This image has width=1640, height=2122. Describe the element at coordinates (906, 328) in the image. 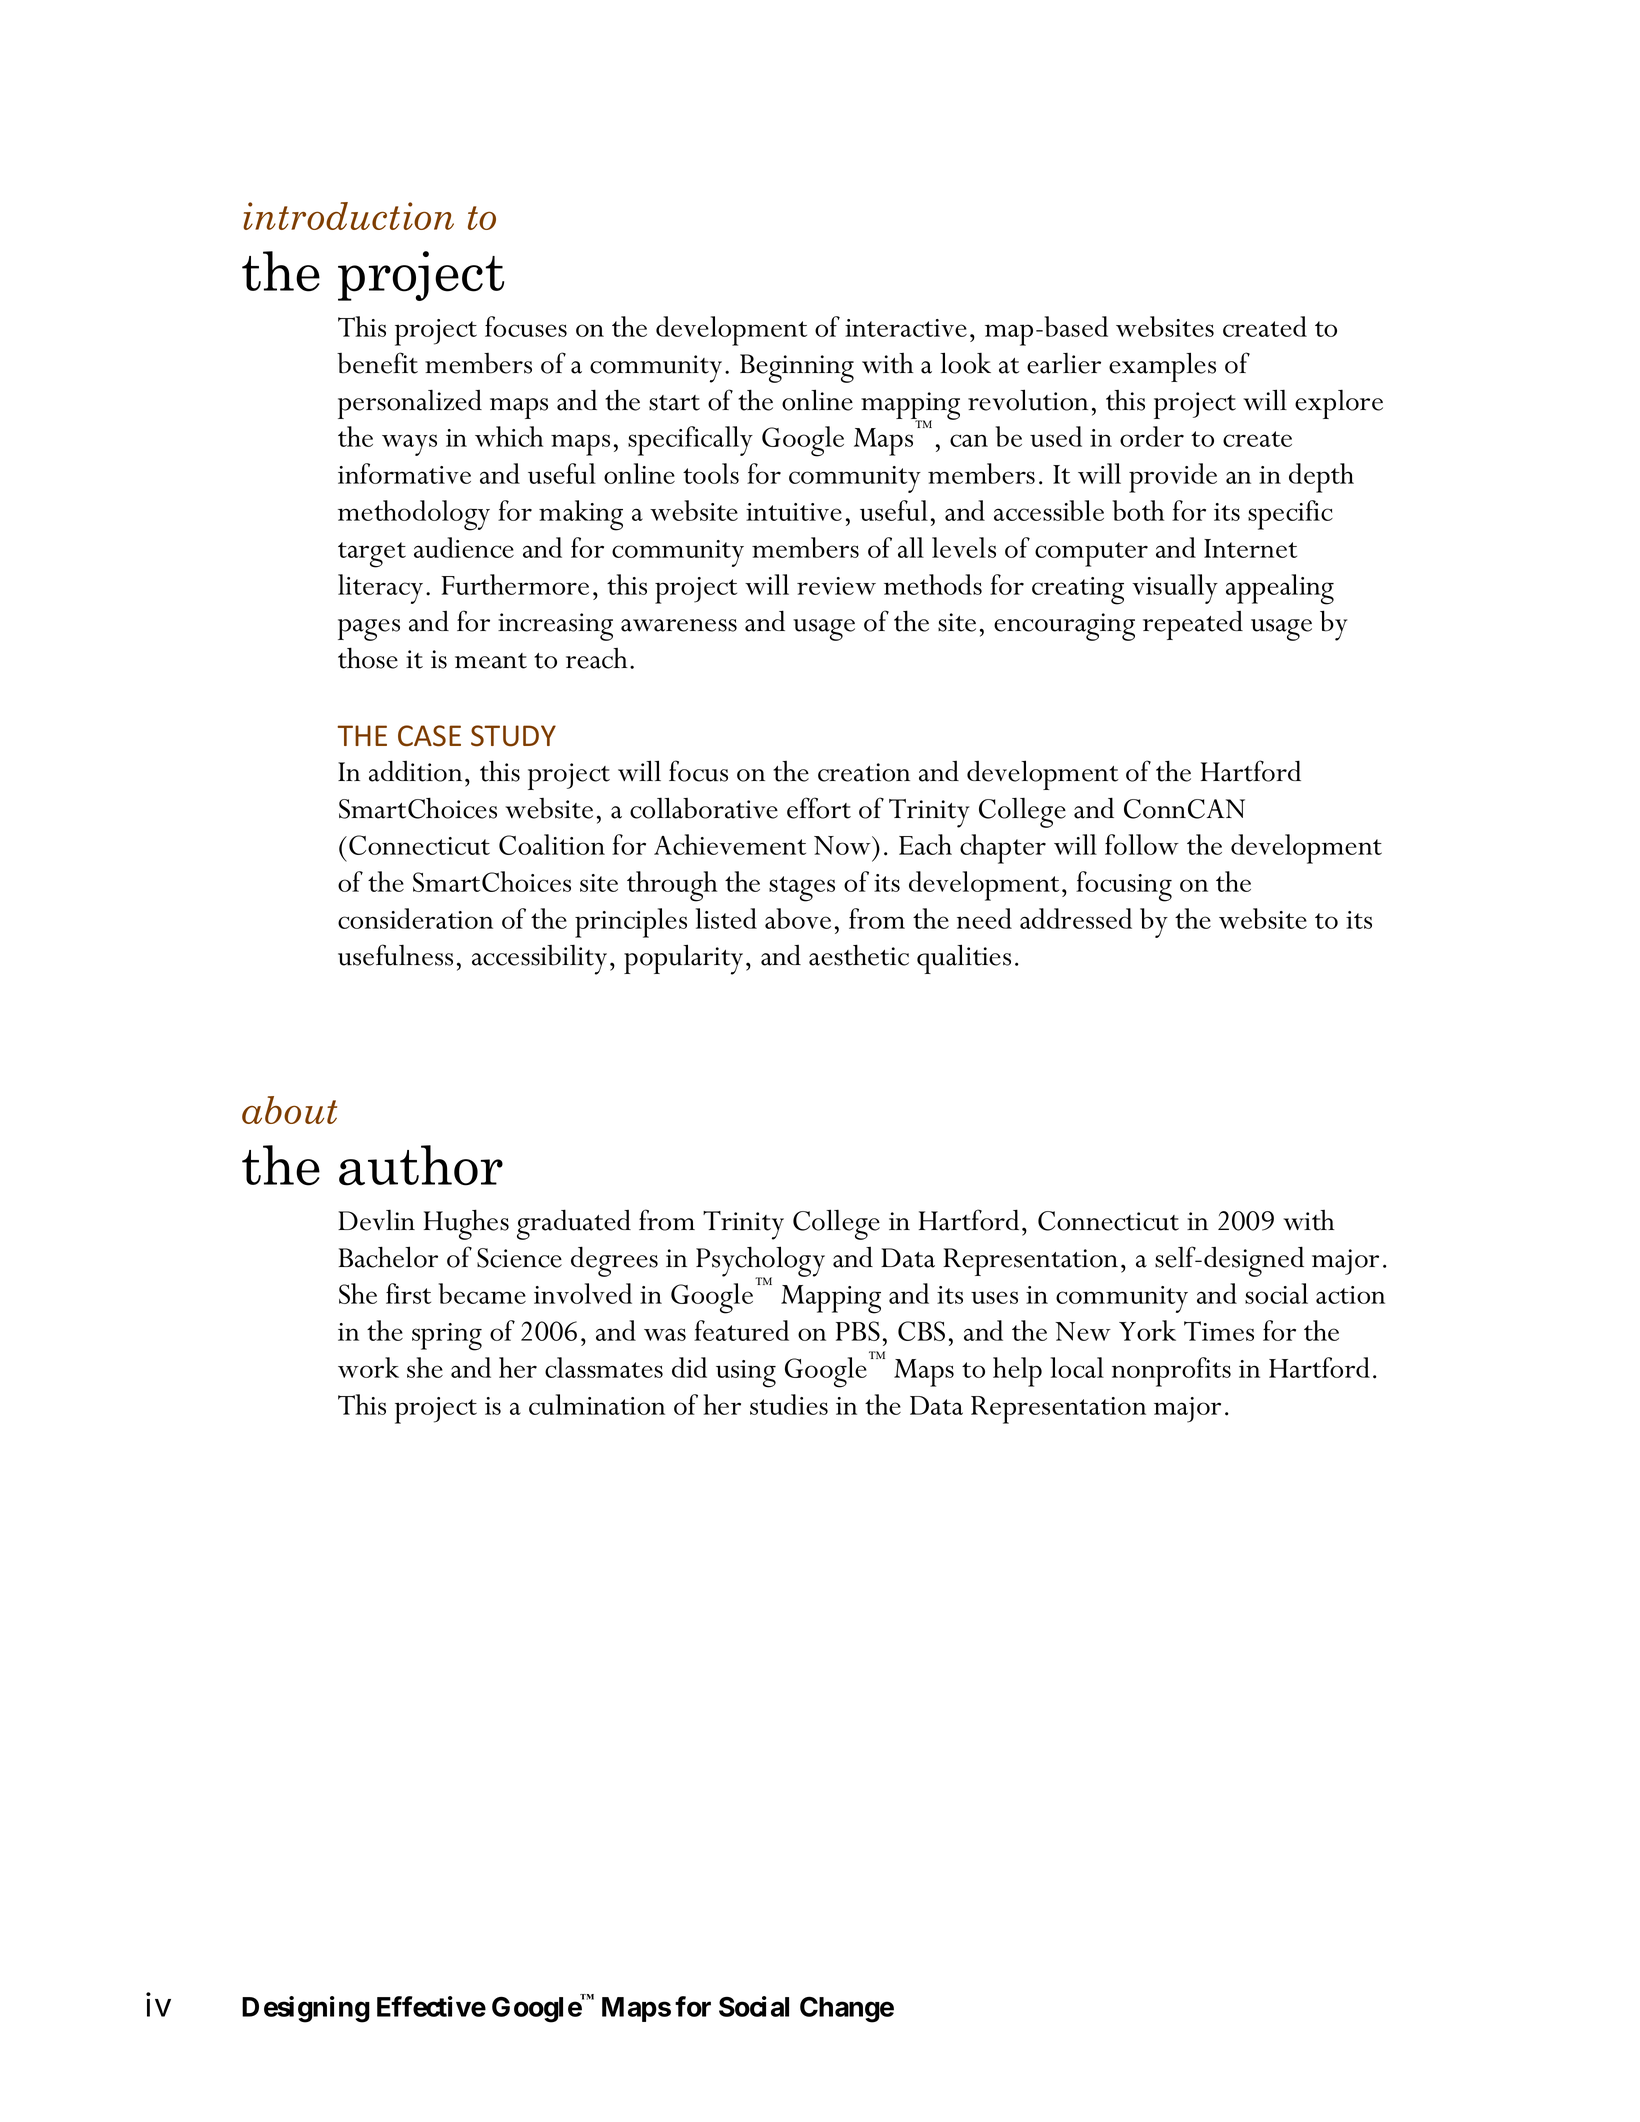

I see `interactive` at that location.
